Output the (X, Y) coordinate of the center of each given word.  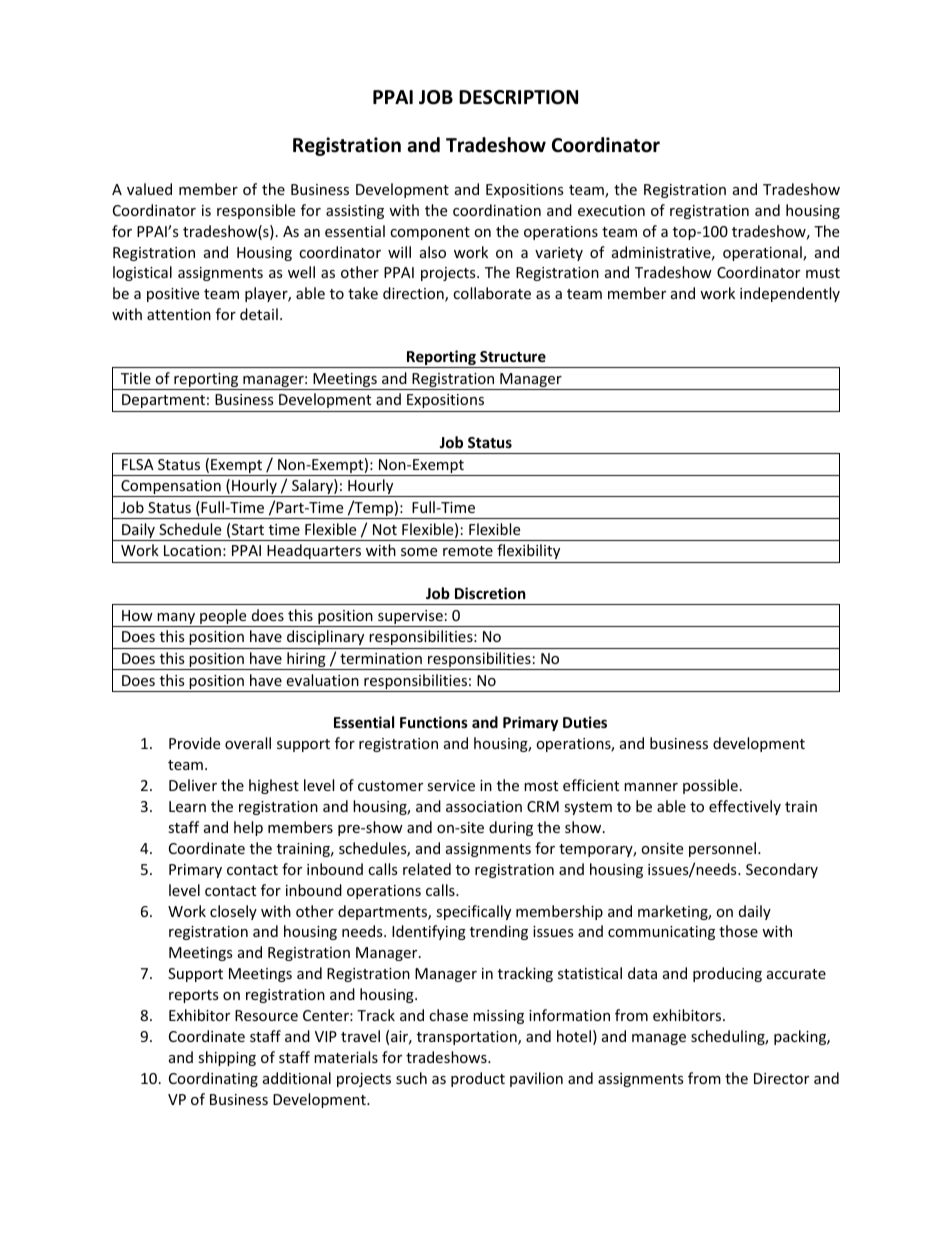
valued (149, 189)
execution (611, 210)
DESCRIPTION (518, 97)
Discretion (490, 593)
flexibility (528, 551)
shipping (227, 1058)
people (223, 618)
